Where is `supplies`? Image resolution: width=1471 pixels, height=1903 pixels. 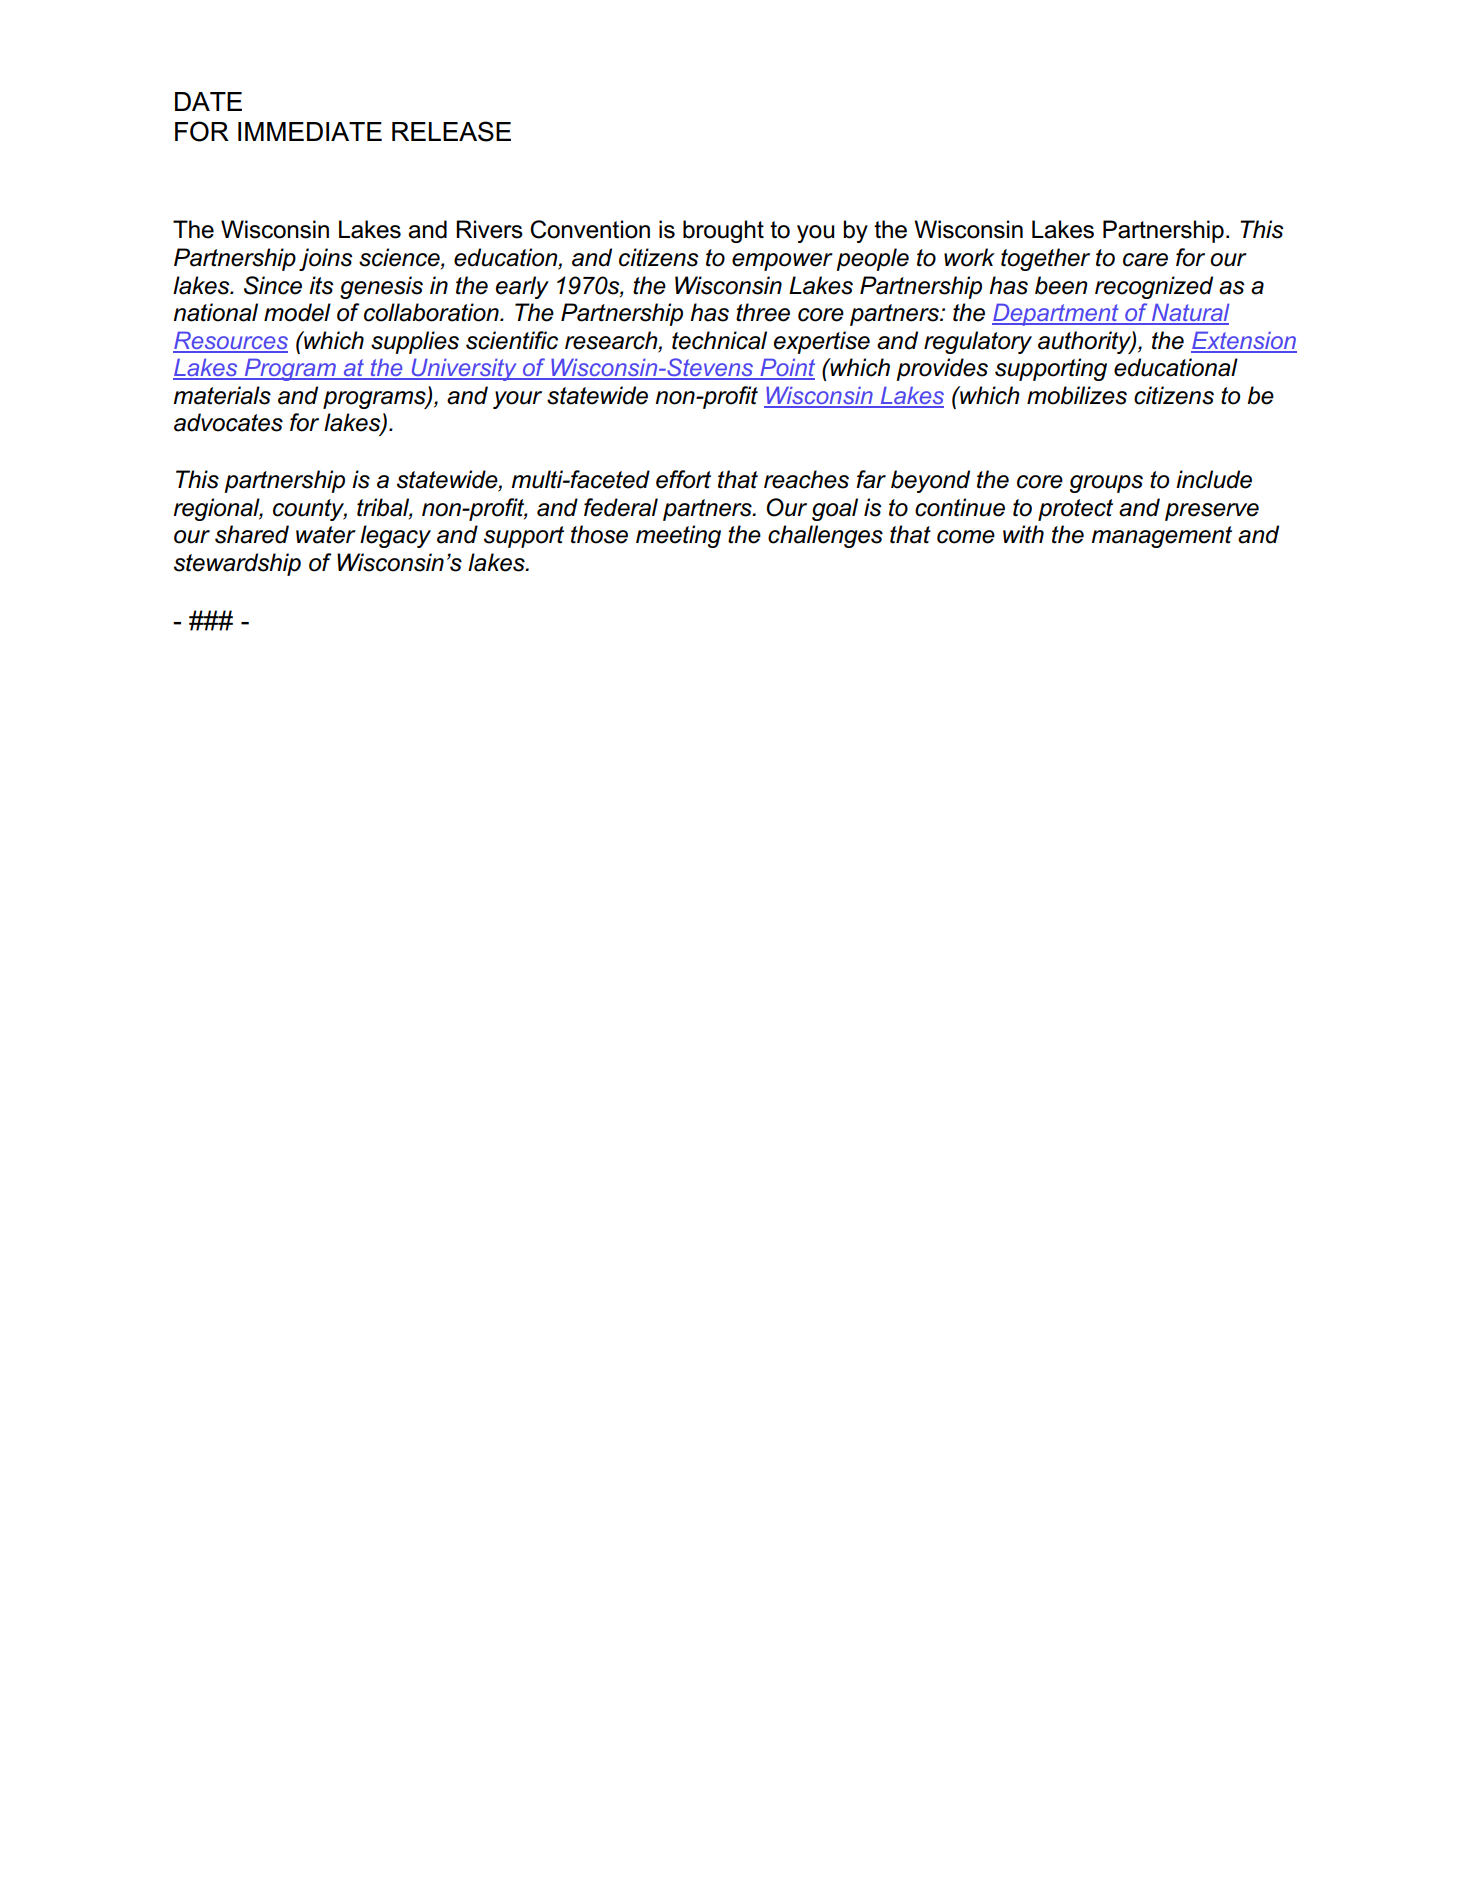 supplies is located at coordinates (415, 342).
